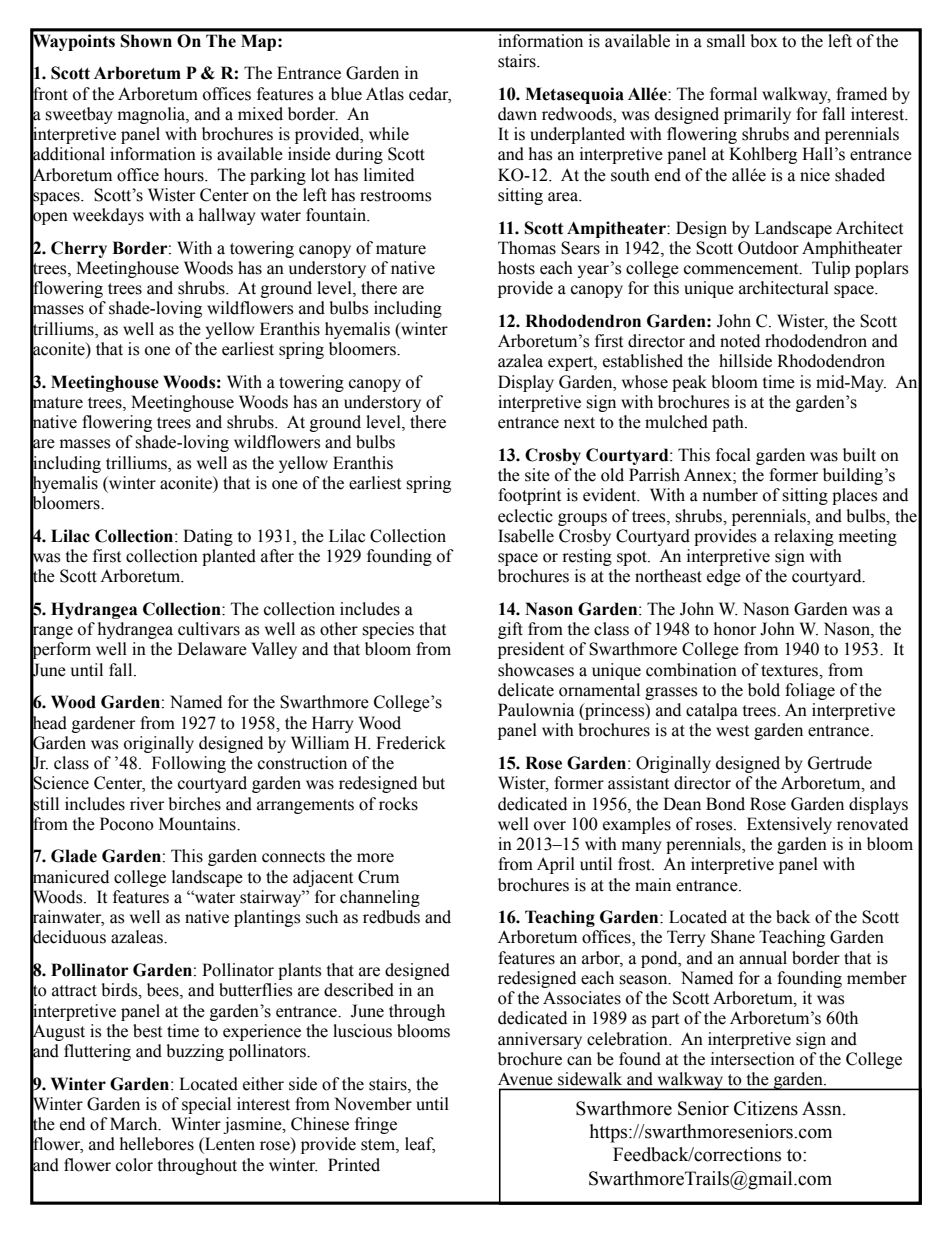  I want to click on primarily, so click(757, 115).
